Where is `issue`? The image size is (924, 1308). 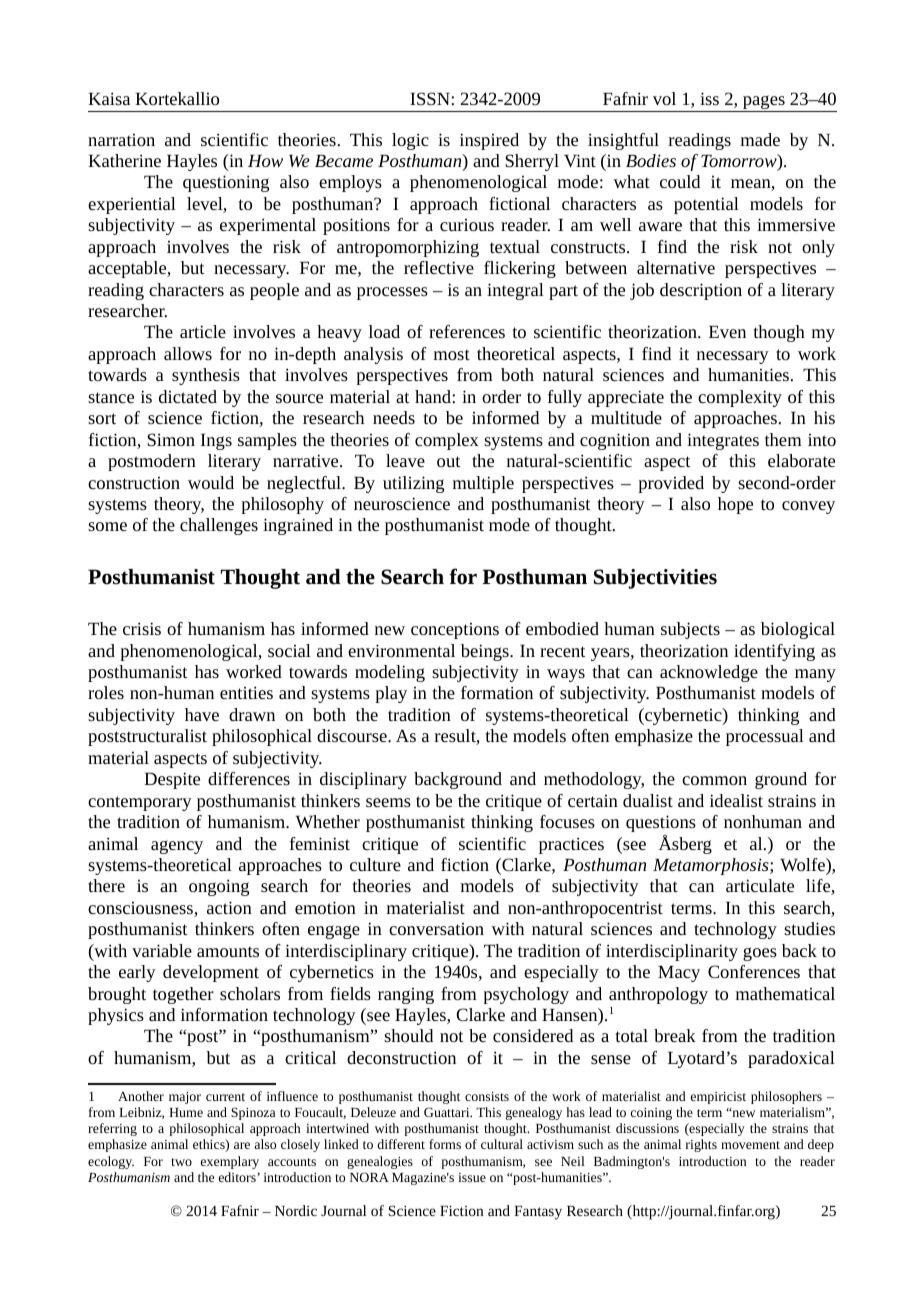
issue is located at coordinates (472, 1177).
